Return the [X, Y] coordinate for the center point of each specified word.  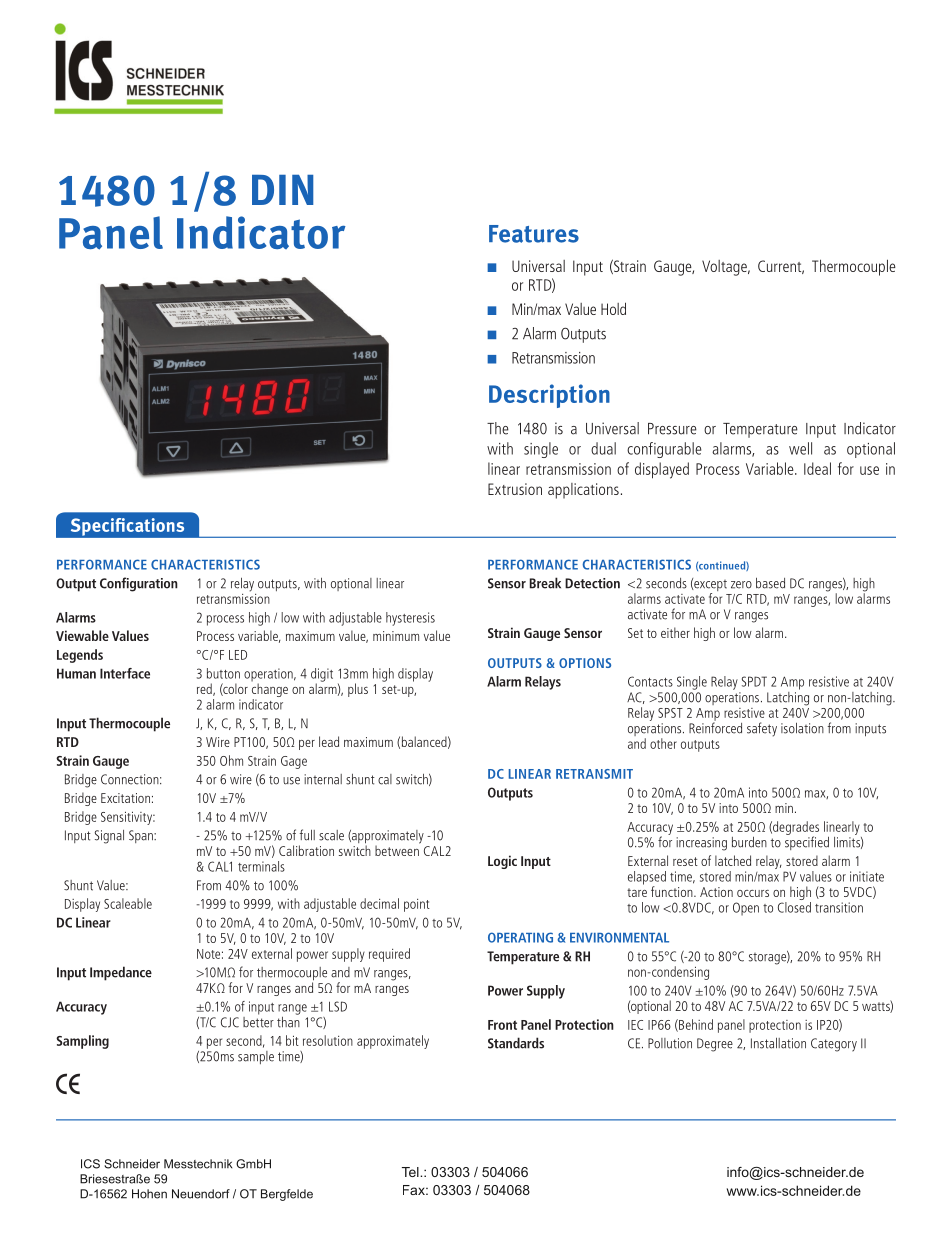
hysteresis [410, 619]
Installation [778, 1043]
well [800, 448]
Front [502, 1025]
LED [238, 655]
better [258, 1021]
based [770, 583]
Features [534, 234]
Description [549, 396]
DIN [282, 190]
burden [749, 842]
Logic [502, 862]
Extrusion [515, 489]
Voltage [725, 268]
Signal [109, 837]
